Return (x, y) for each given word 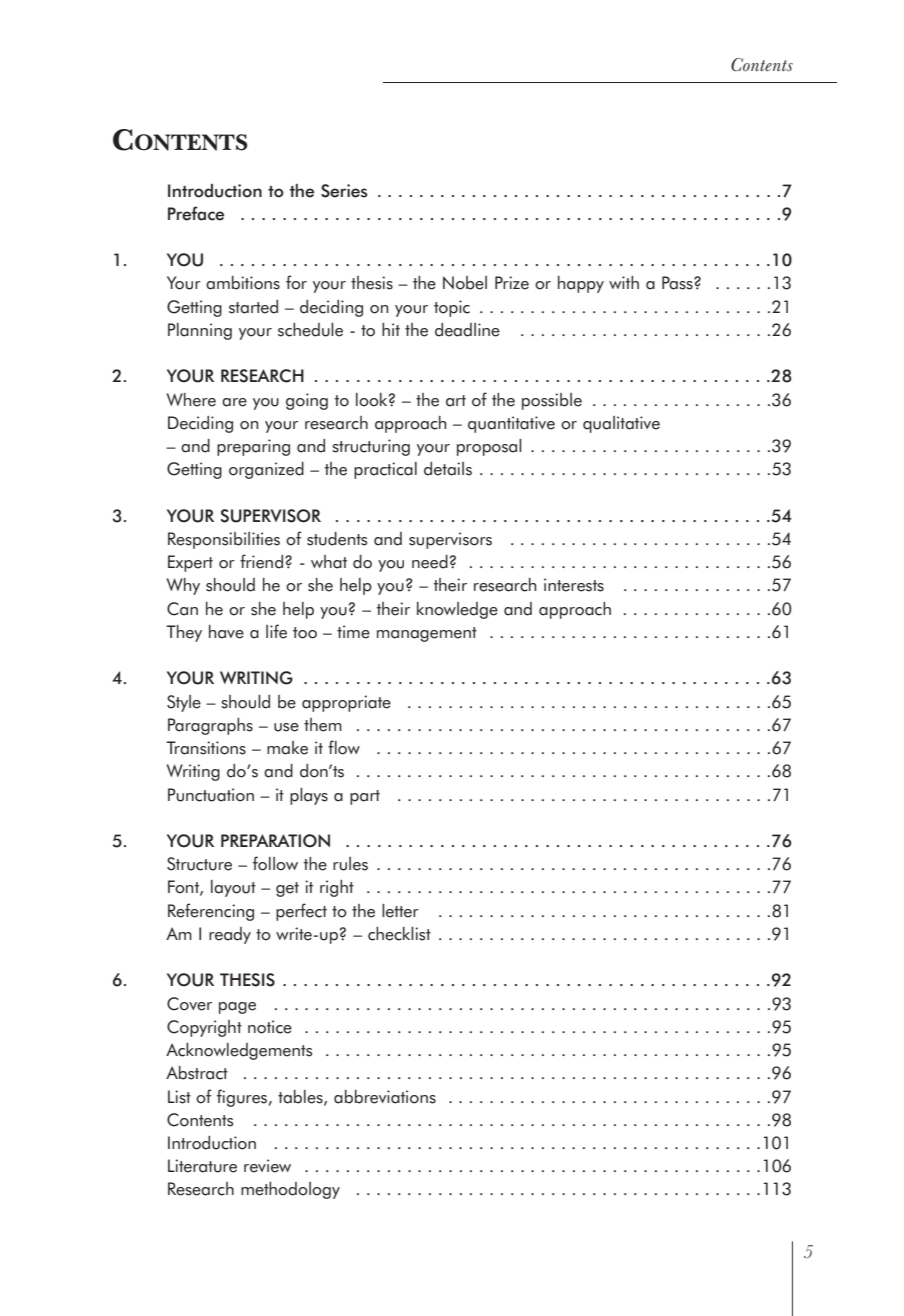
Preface (196, 213)
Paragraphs (210, 726)
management (427, 634)
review (267, 1166)
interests (574, 585)
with (624, 282)
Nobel (465, 283)
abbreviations (385, 1097)
